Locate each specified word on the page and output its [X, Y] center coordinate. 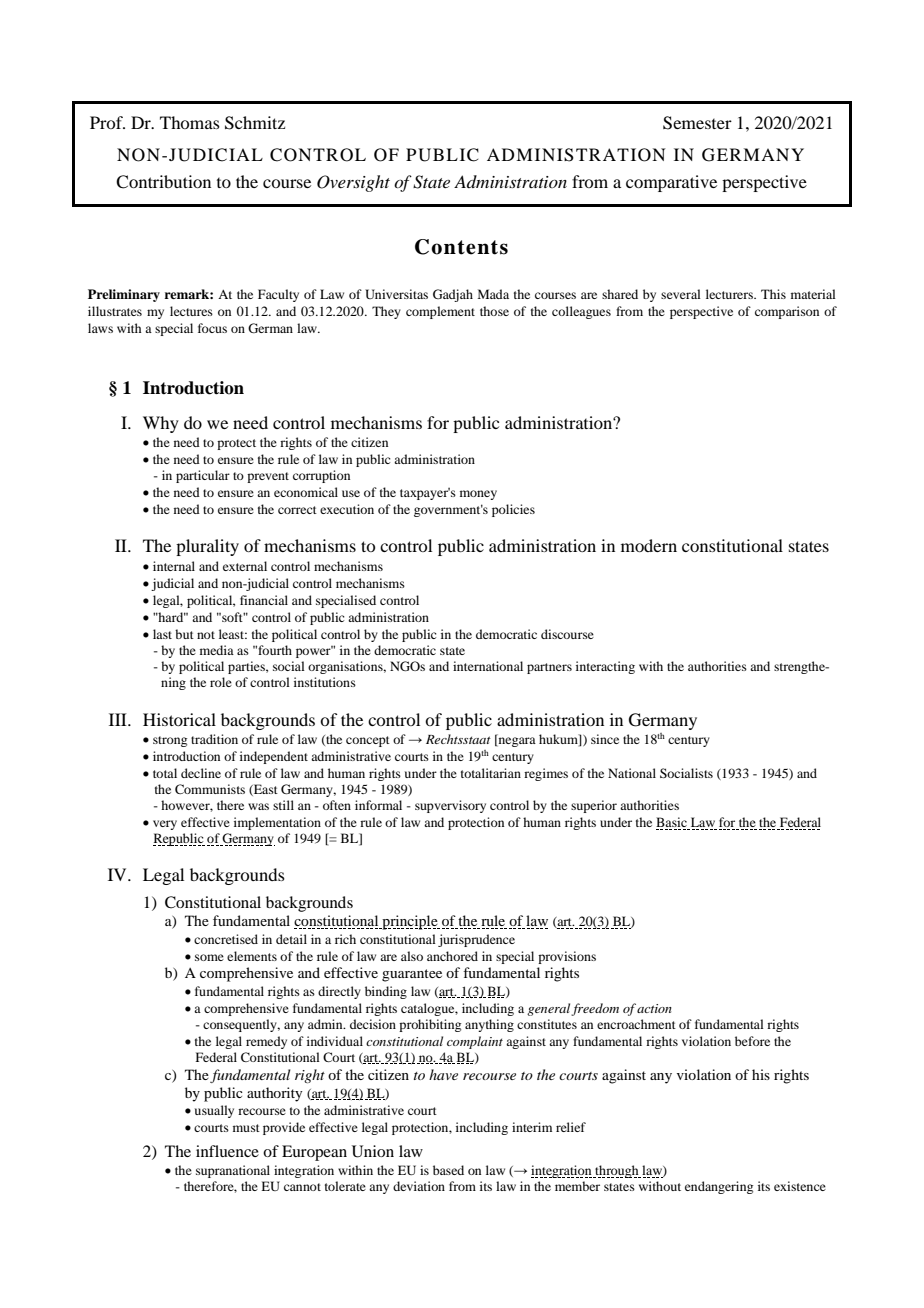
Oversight [353, 183]
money [478, 495]
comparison [787, 312]
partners [549, 668]
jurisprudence [476, 940]
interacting [605, 667]
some [209, 957]
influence [227, 1151]
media [217, 650]
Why [161, 424]
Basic [672, 823]
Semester [697, 123]
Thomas [190, 122]
